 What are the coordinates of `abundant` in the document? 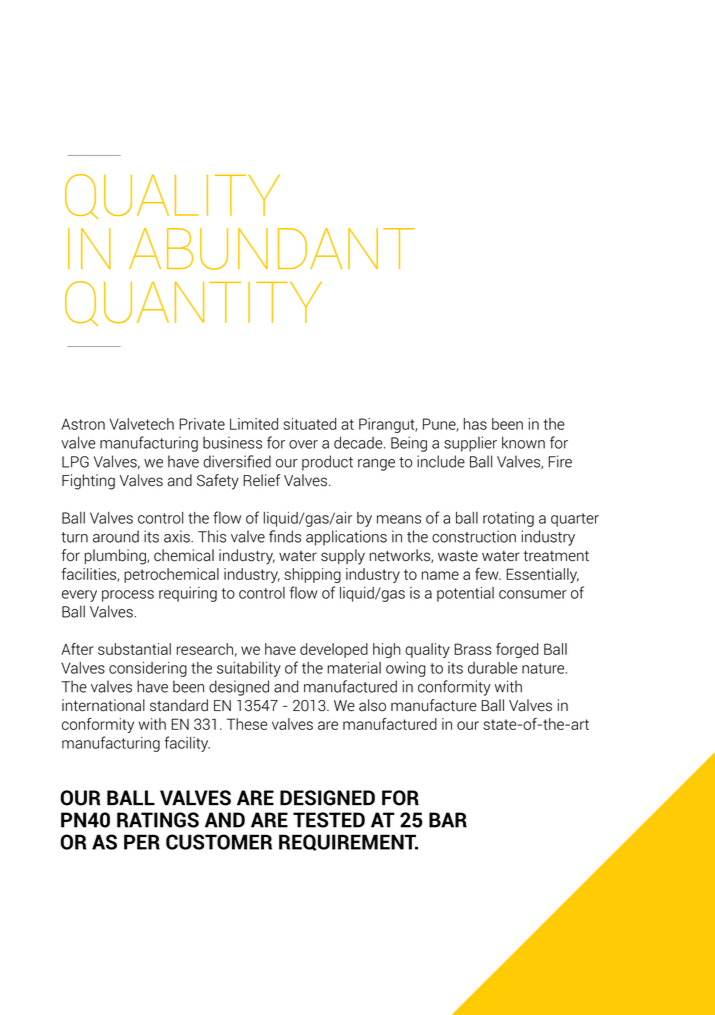 It's located at (272, 249).
